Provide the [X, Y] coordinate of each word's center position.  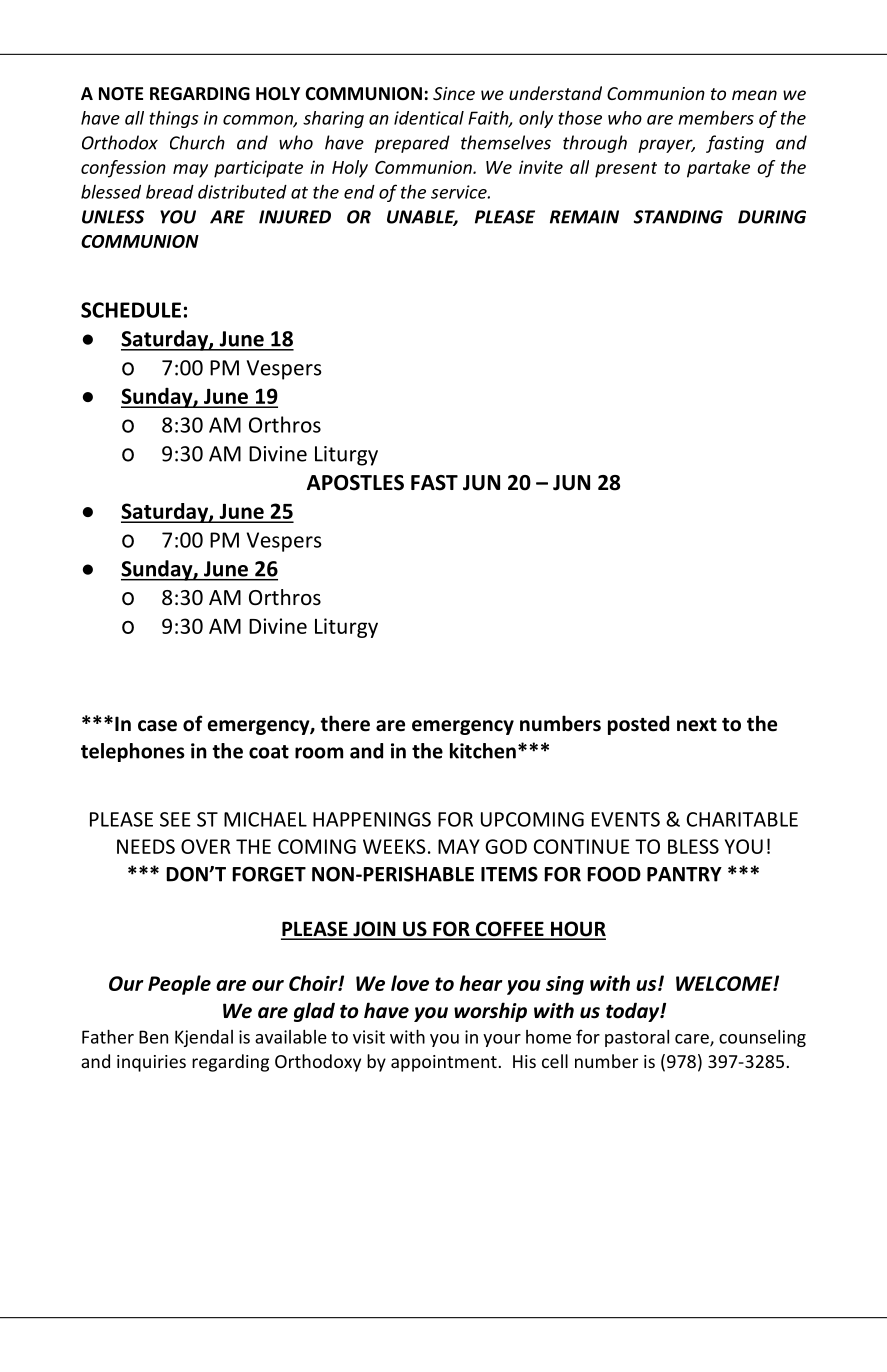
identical [429, 118]
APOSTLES [355, 483]
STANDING [678, 217]
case [157, 726]
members [716, 117]
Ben [153, 1037]
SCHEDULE [131, 310]
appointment [444, 1063]
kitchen [483, 751]
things [173, 119]
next [697, 725]
